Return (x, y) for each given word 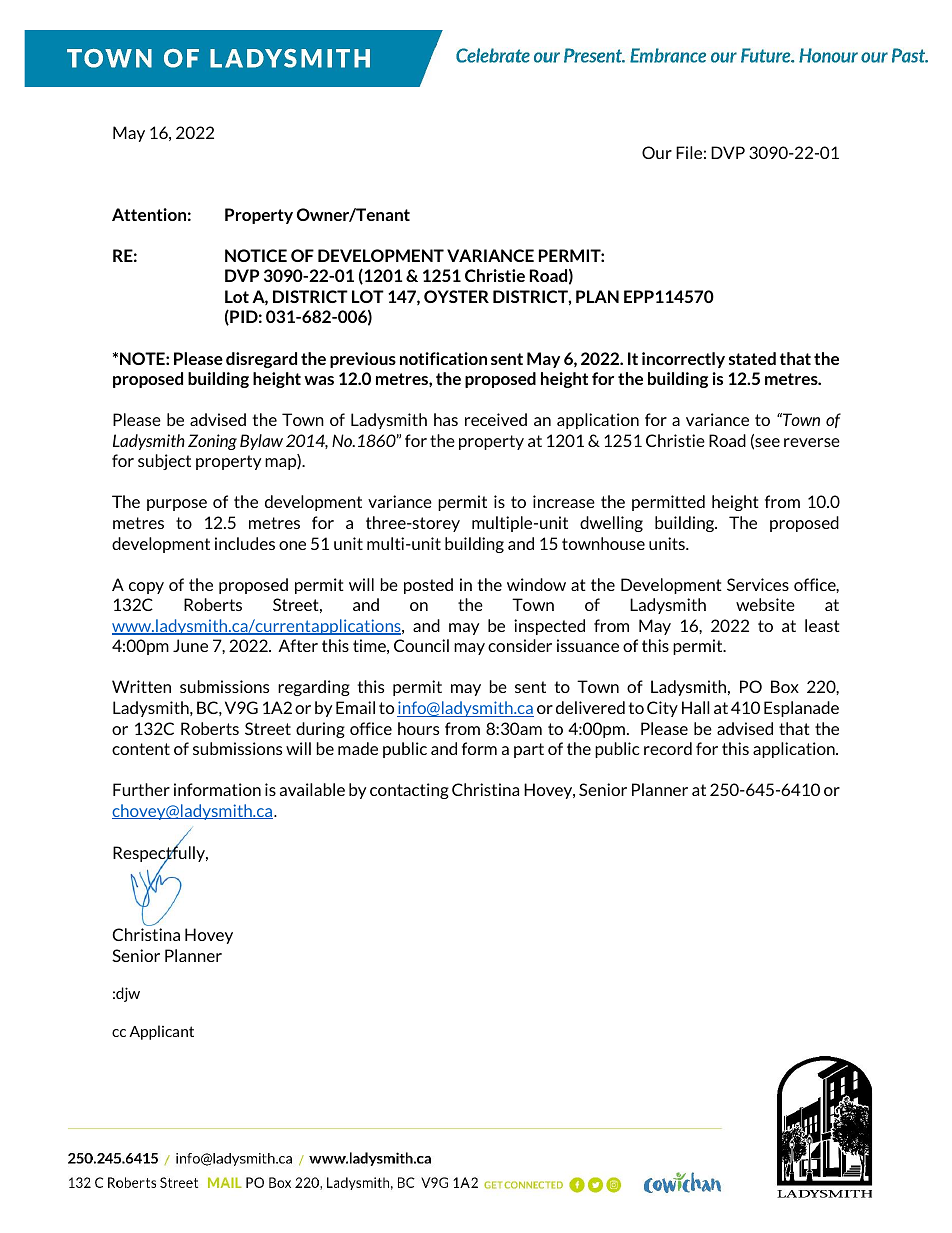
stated (752, 358)
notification (443, 358)
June (190, 645)
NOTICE (256, 255)
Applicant (161, 1032)
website (765, 604)
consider (520, 645)
